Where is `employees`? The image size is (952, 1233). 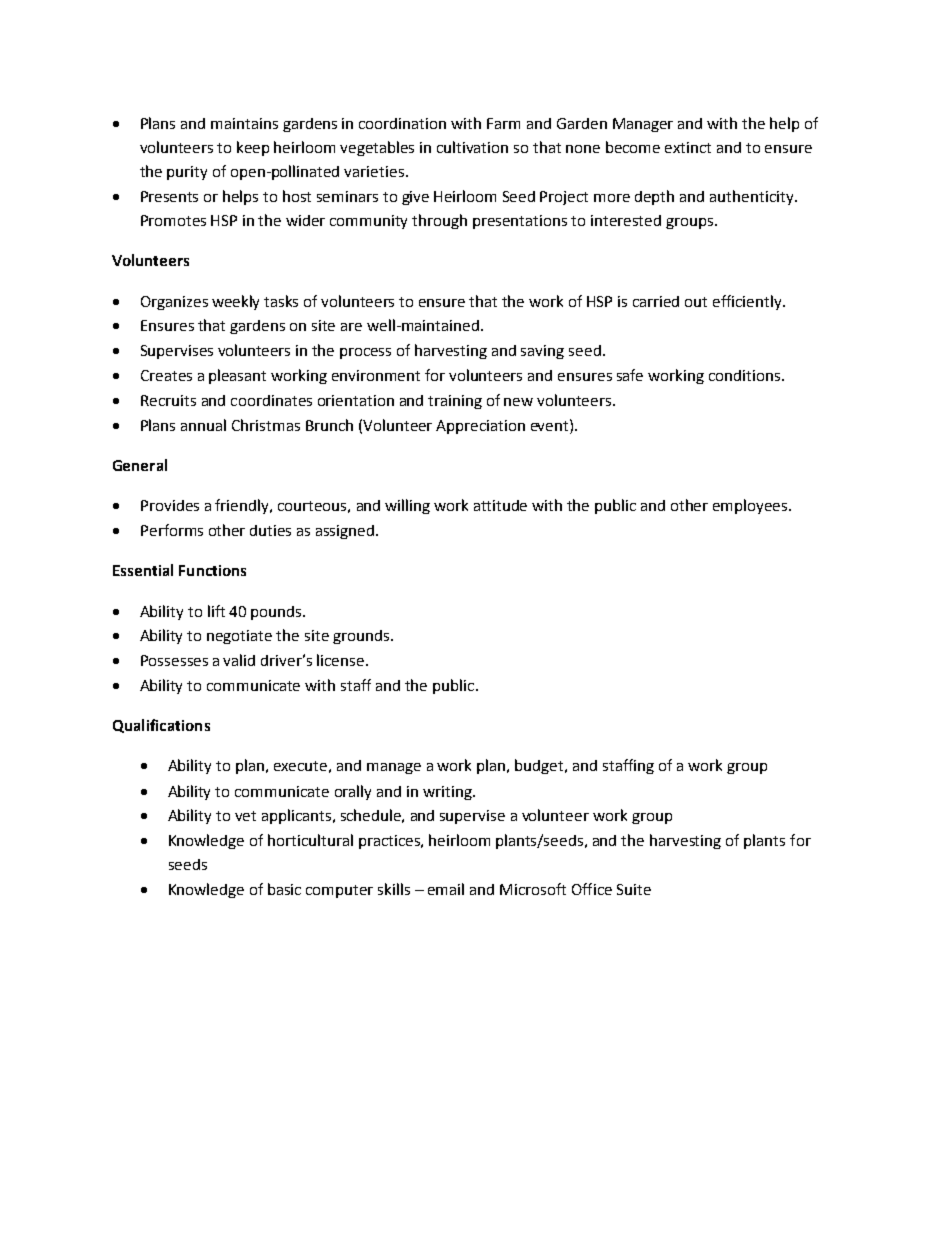
employees is located at coordinates (751, 506).
